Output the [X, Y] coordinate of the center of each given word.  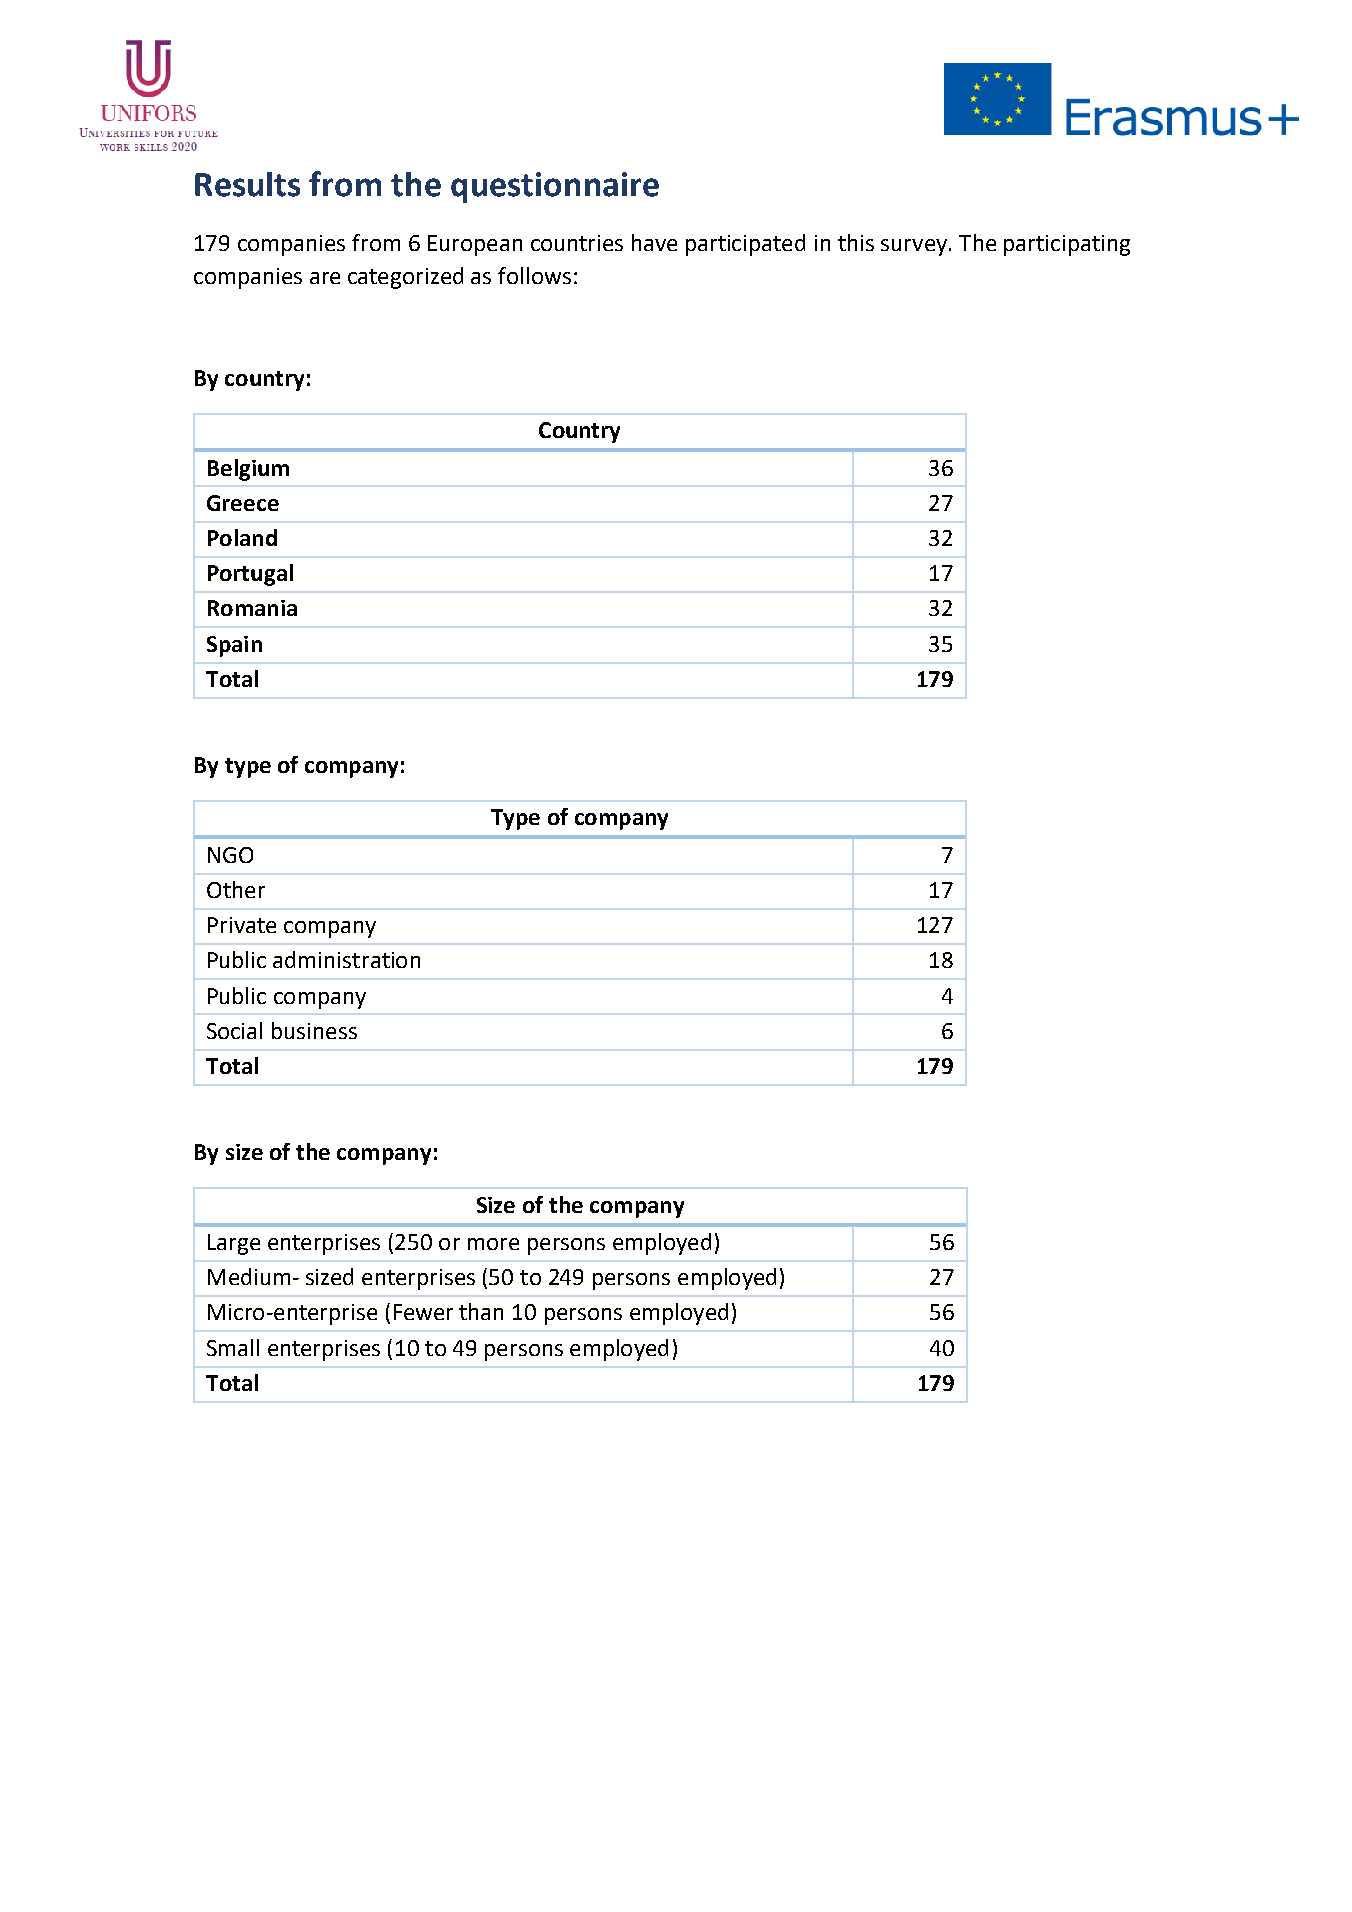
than [481, 1311]
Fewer [423, 1312]
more [493, 1244]
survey [914, 247]
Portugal [250, 575]
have [654, 242]
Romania [252, 608]
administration [346, 959]
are [325, 278]
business [314, 1030]
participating [1067, 245]
